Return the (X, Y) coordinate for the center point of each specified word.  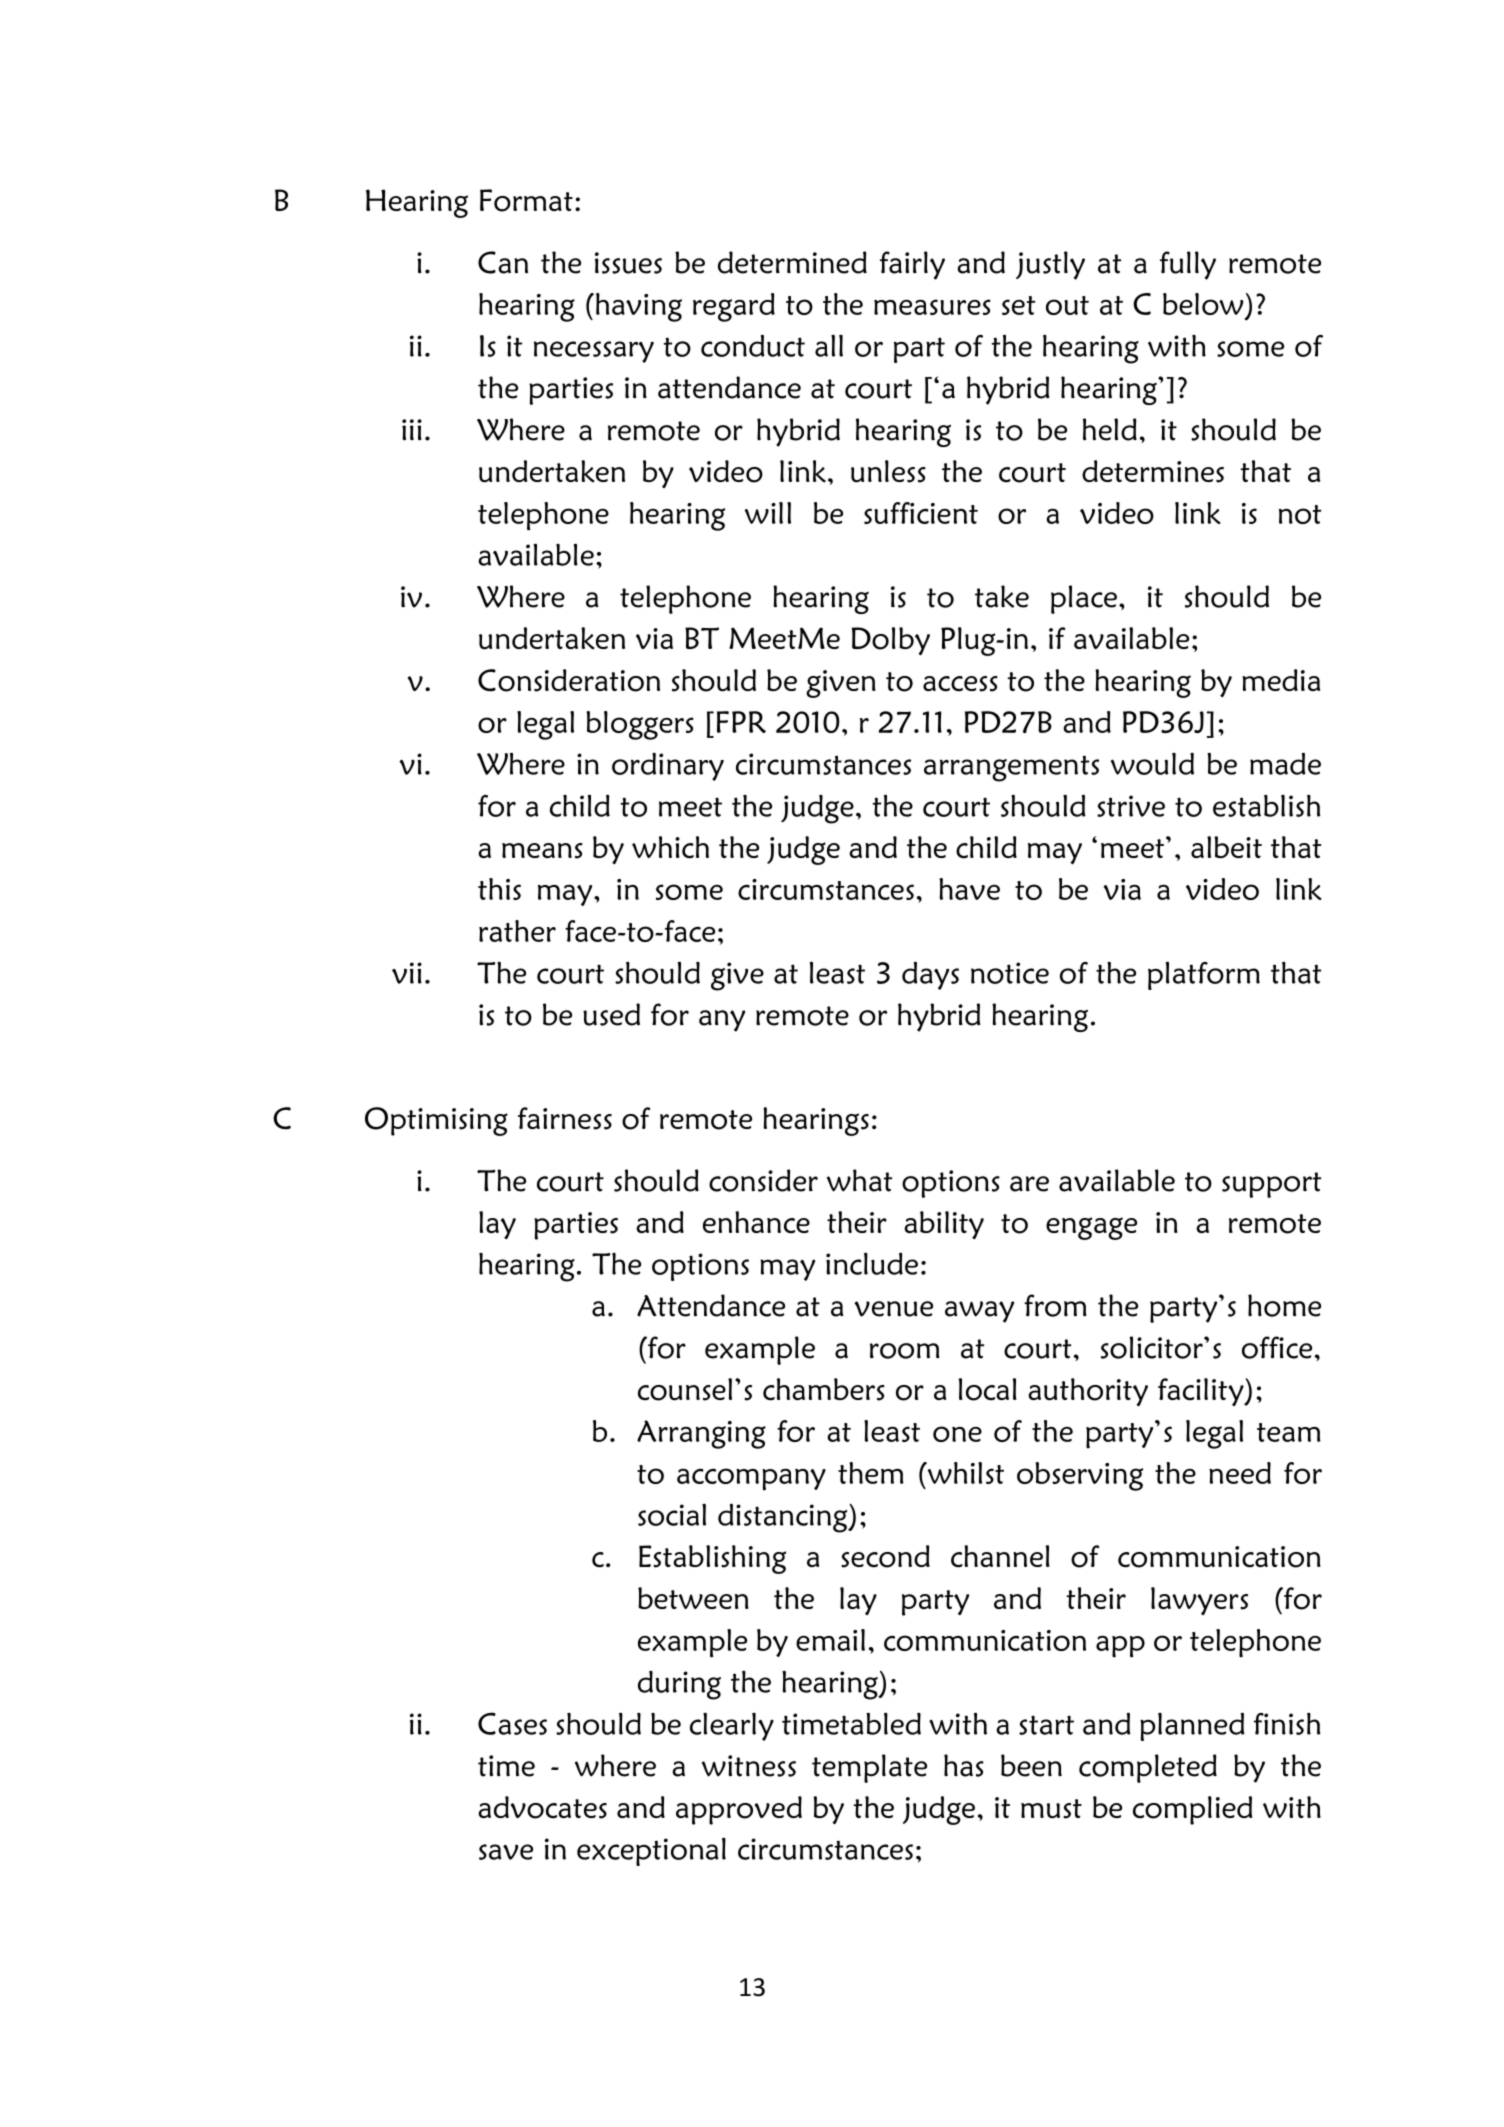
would (1152, 763)
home (1284, 1305)
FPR (741, 722)
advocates (542, 1807)
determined (792, 262)
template (869, 1768)
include (872, 1264)
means (542, 851)
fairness (565, 1118)
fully (1188, 265)
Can (503, 262)
